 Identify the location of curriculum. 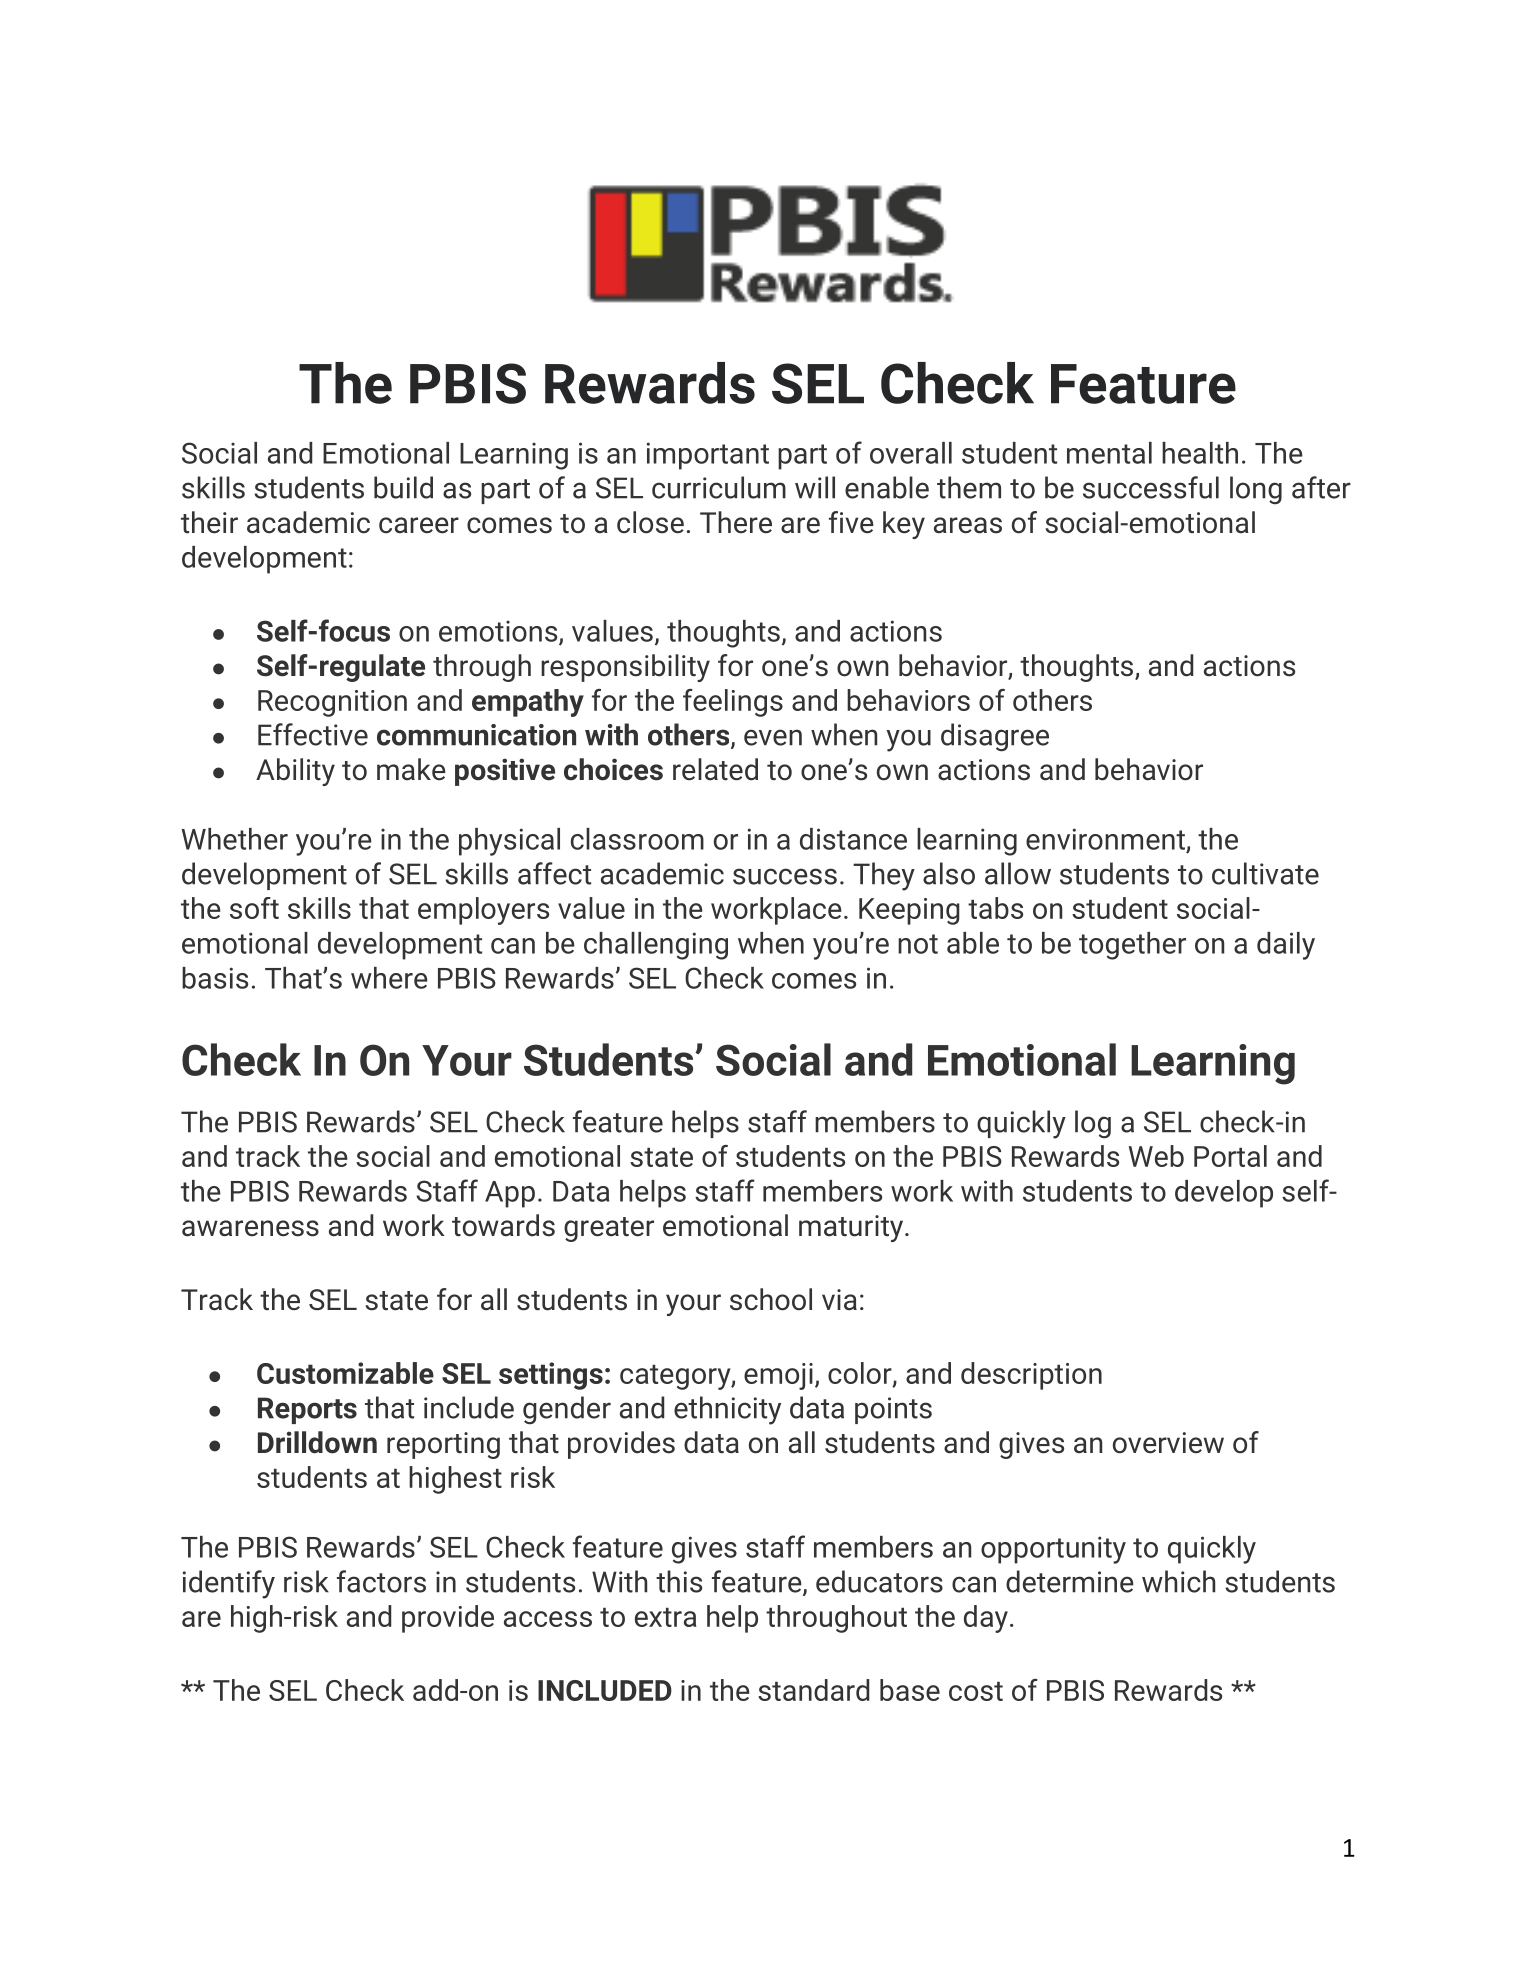
(719, 487).
